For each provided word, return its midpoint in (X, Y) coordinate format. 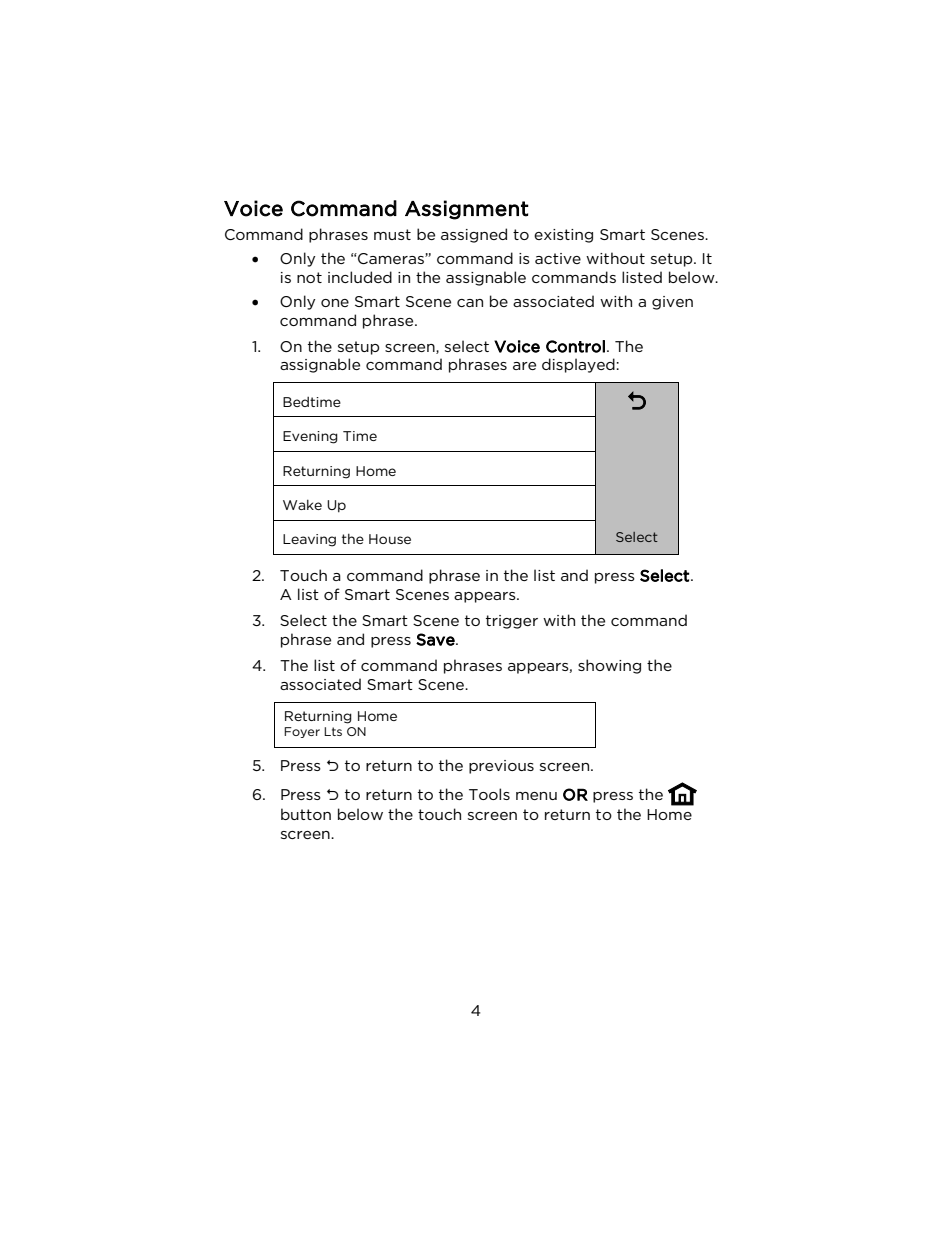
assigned (474, 235)
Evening (310, 437)
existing (563, 236)
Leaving (309, 540)
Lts (333, 731)
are (524, 366)
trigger (512, 622)
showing (609, 666)
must (392, 234)
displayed (578, 365)
